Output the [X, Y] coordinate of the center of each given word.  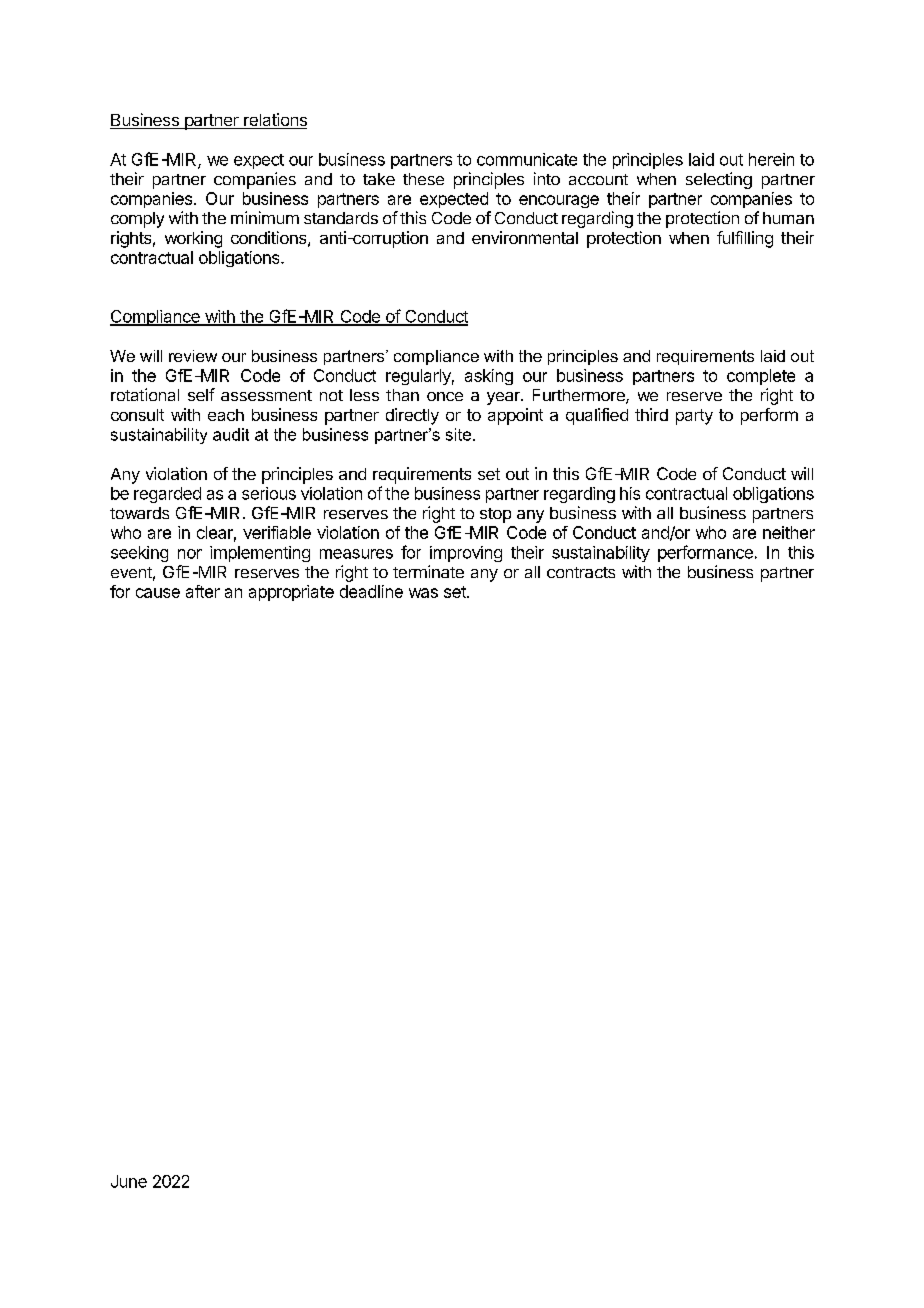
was [423, 593]
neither [789, 532]
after [203, 591]
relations [274, 121]
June [129, 1181]
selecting [719, 180]
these [423, 179]
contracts [581, 572]
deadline [371, 591]
